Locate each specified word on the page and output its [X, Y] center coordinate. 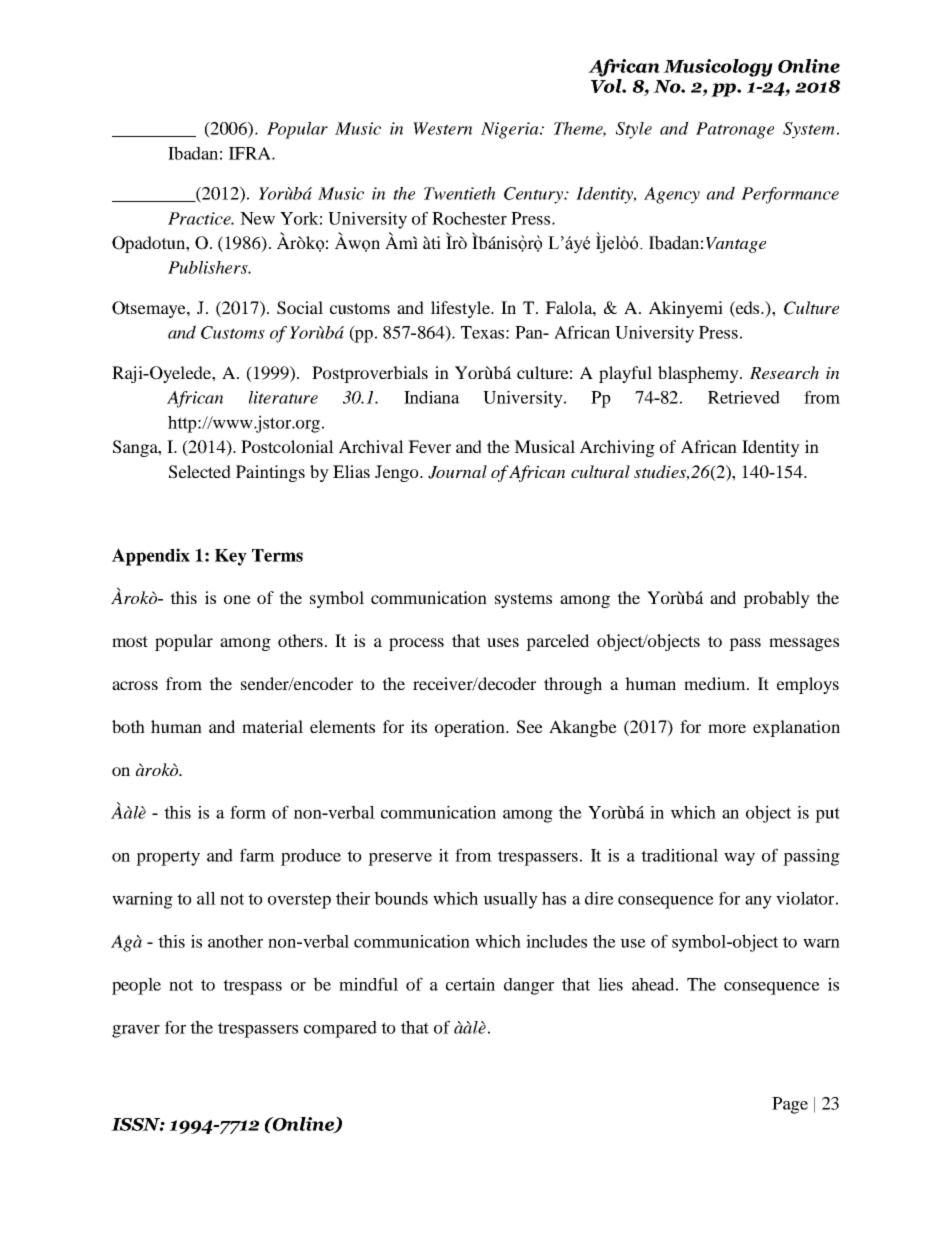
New [257, 218]
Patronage [735, 130]
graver [136, 1031]
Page [790, 1105]
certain [470, 984]
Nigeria [511, 130]
